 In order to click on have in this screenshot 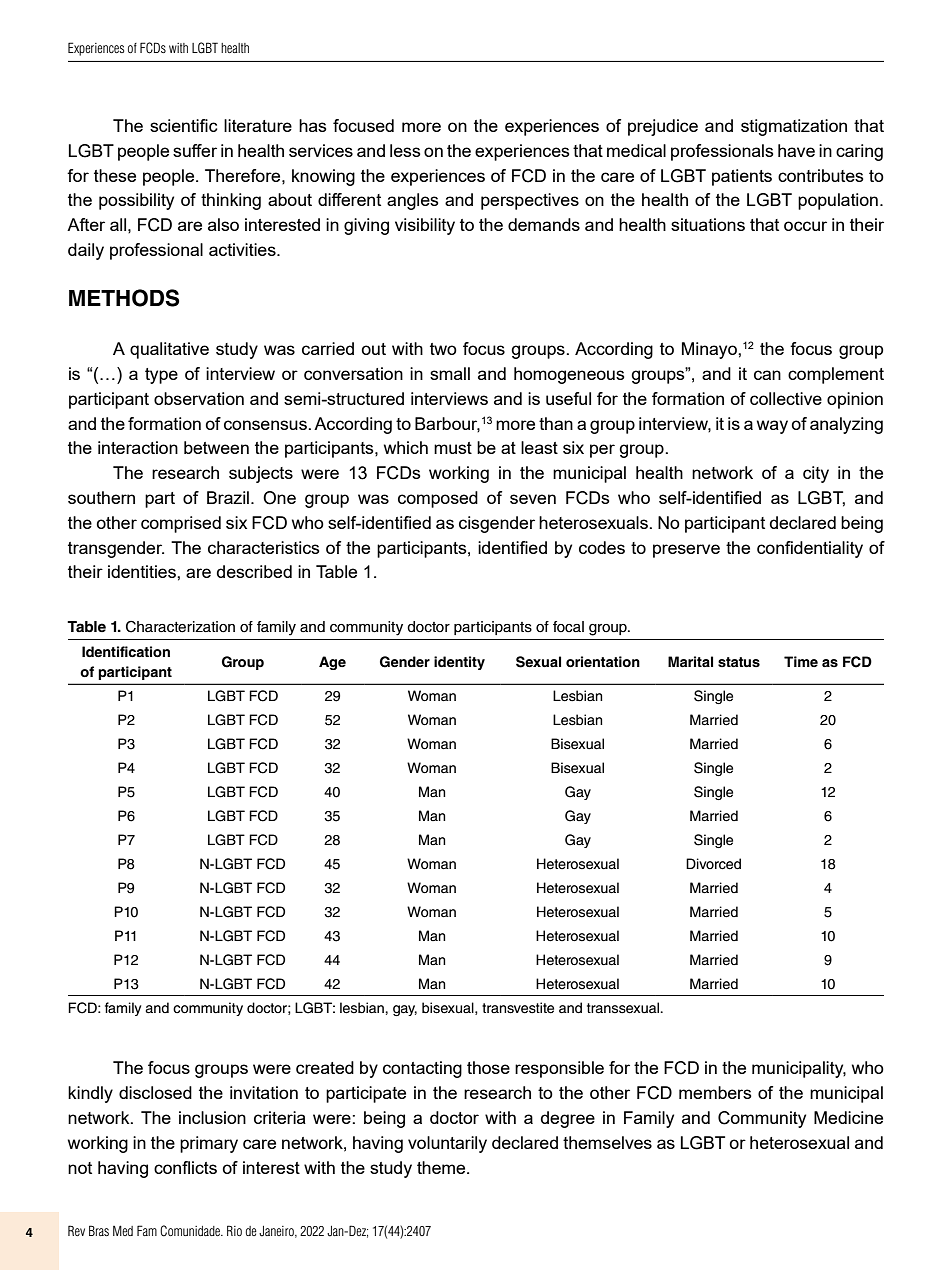, I will do `click(796, 150)`.
